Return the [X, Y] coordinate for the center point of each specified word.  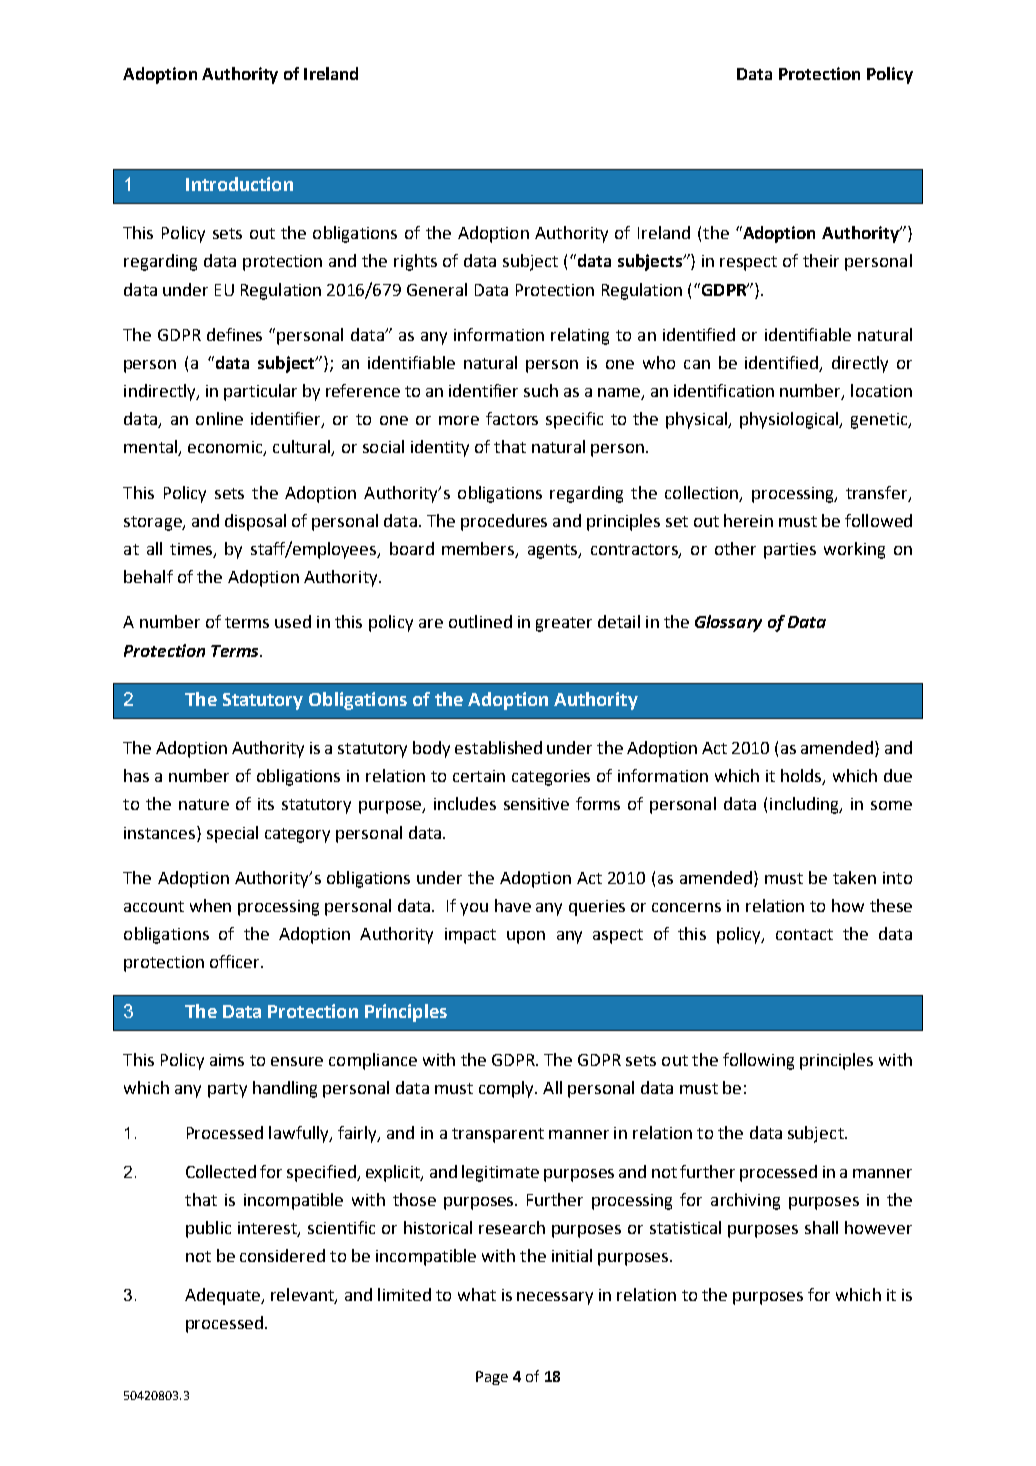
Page [492, 1378]
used [293, 621]
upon [526, 937]
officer [236, 961]
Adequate [224, 1296]
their [821, 260]
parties [790, 551]
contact [804, 934]
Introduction [239, 184]
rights [415, 262]
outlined [480, 621]
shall [821, 1227]
